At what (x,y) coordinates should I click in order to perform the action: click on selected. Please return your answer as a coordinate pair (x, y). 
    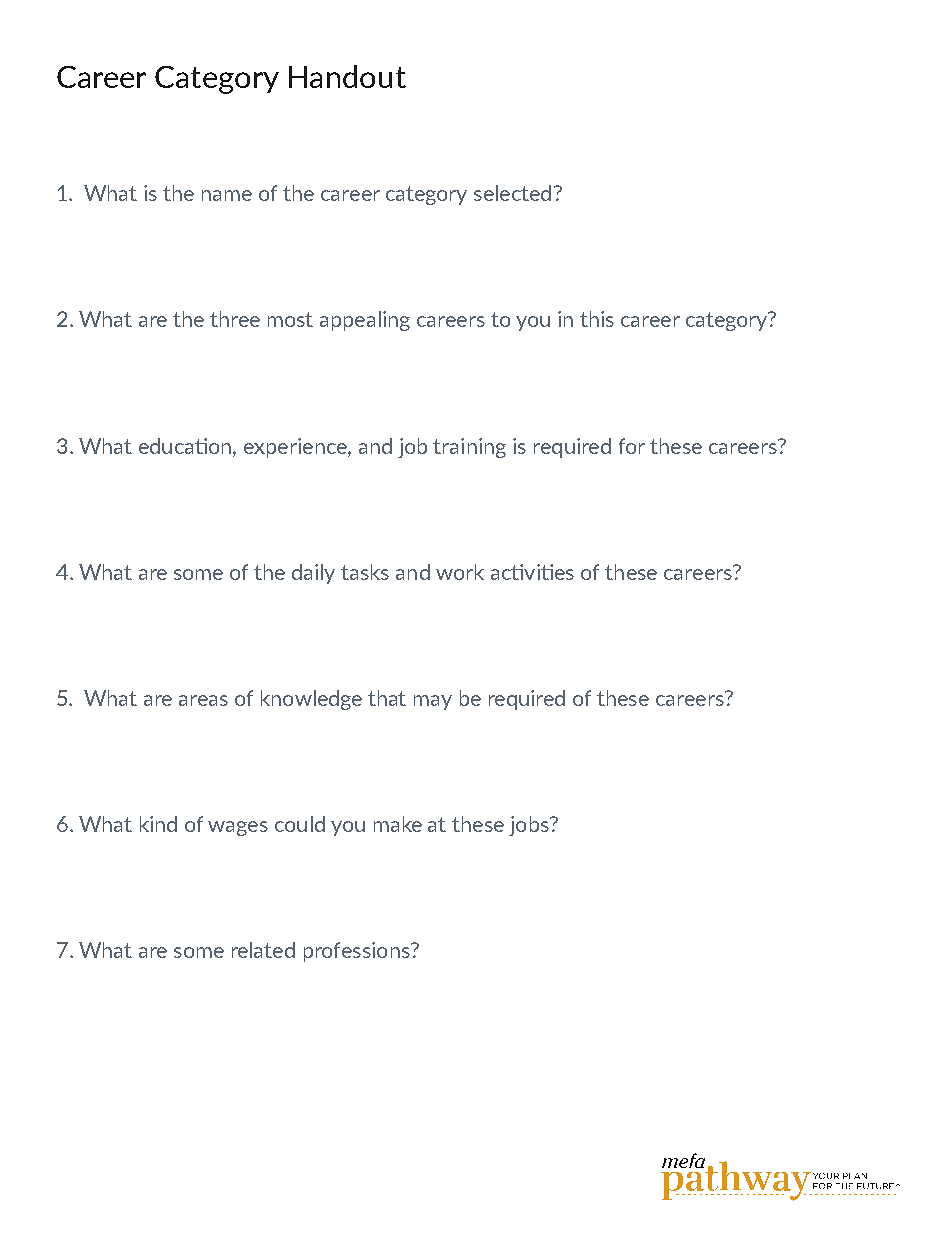
    Looking at the image, I should click on (512, 193).
